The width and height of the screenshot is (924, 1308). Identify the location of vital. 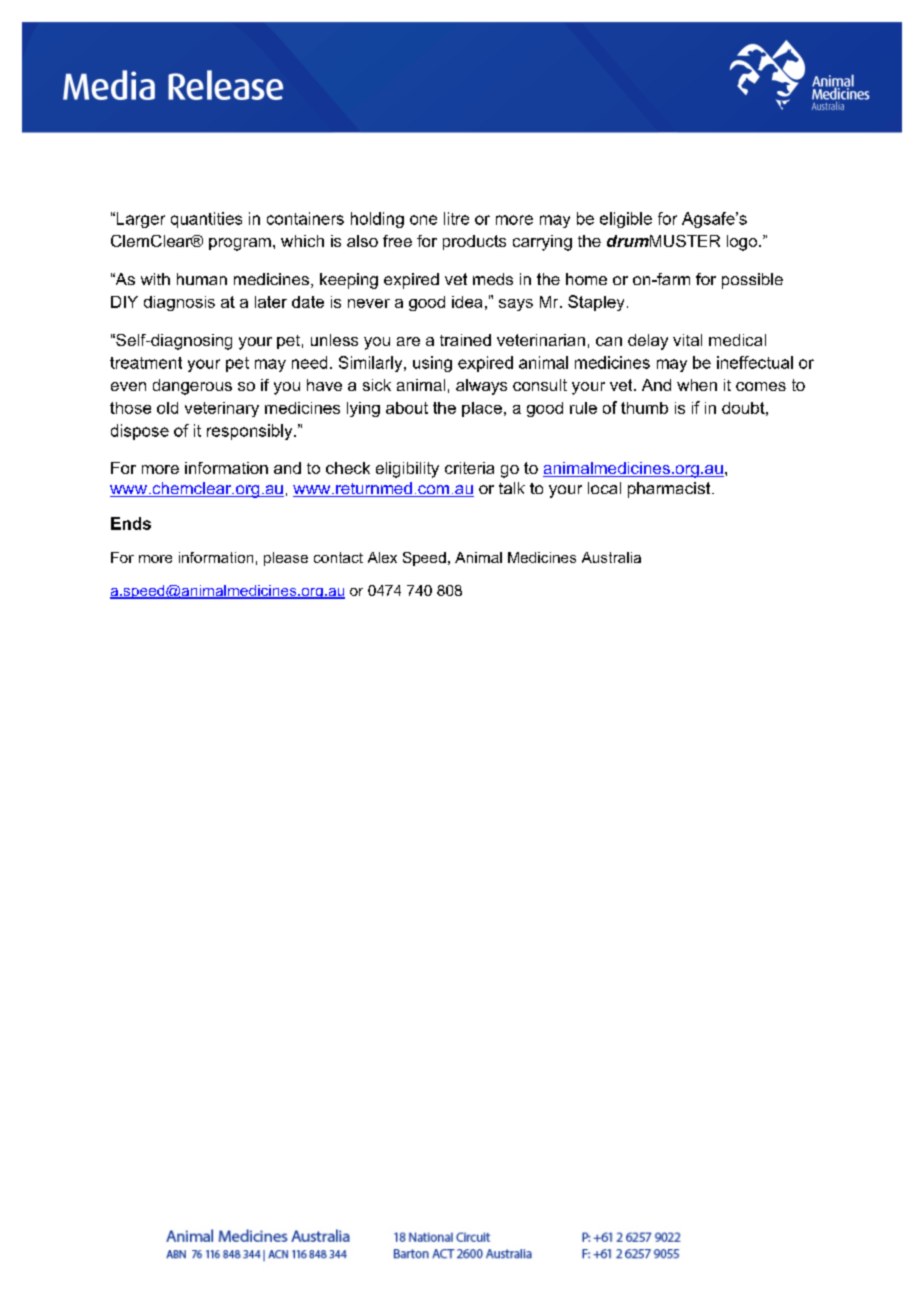
(687, 340).
